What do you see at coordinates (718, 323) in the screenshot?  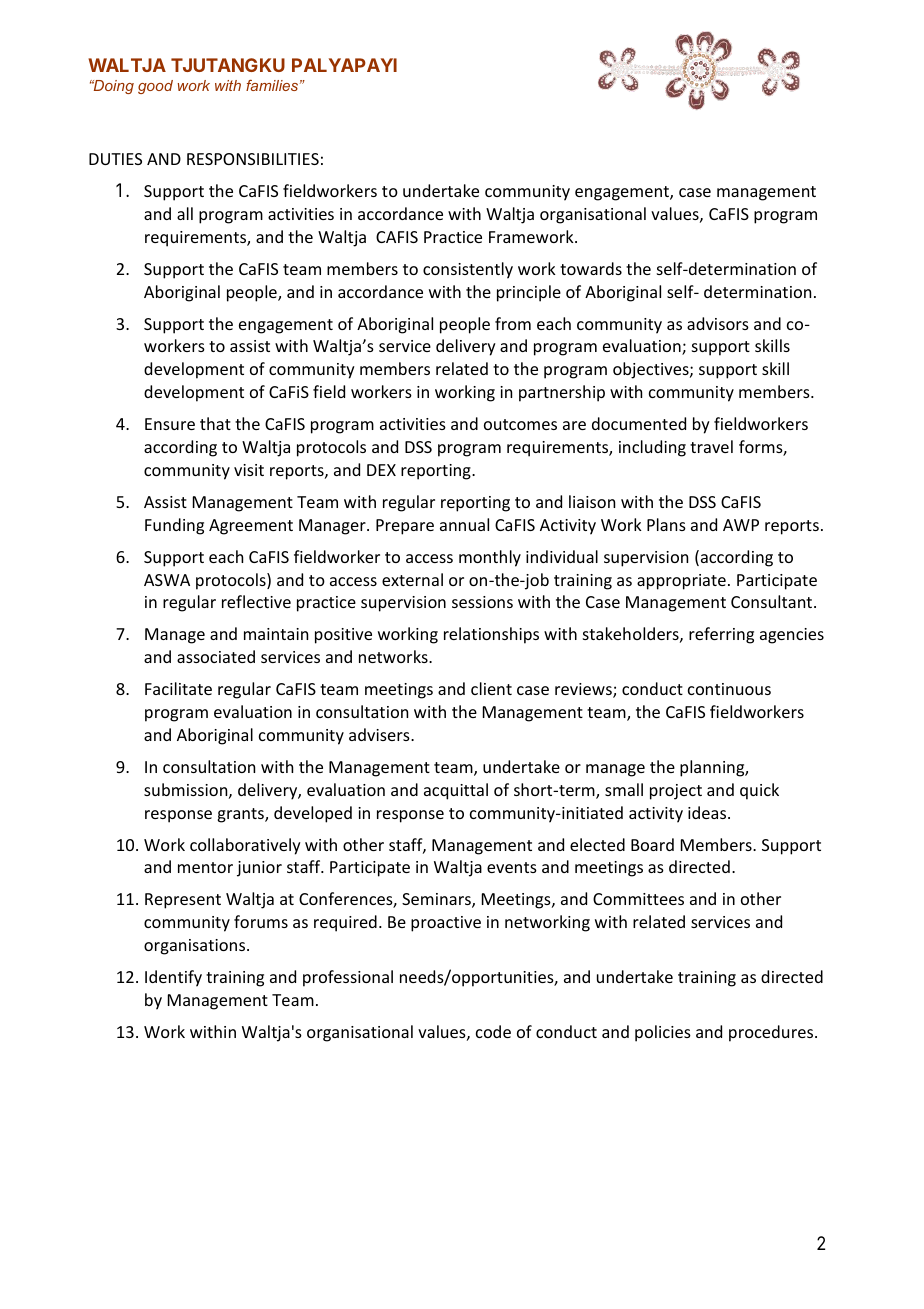 I see `advisors` at bounding box center [718, 323].
